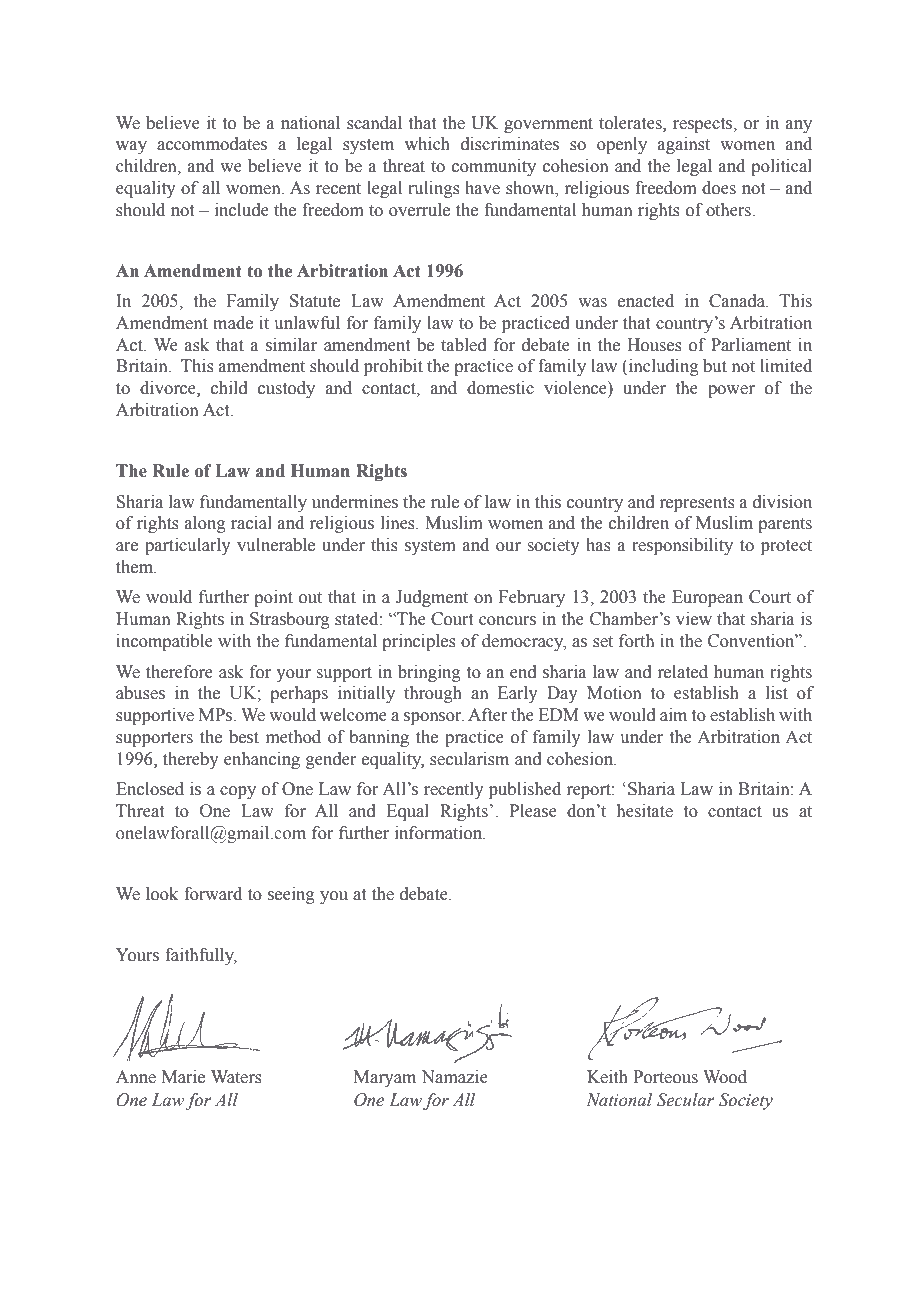 Image resolution: width=924 pixels, height=1308 pixels. I want to click on Judgment, so click(432, 598).
